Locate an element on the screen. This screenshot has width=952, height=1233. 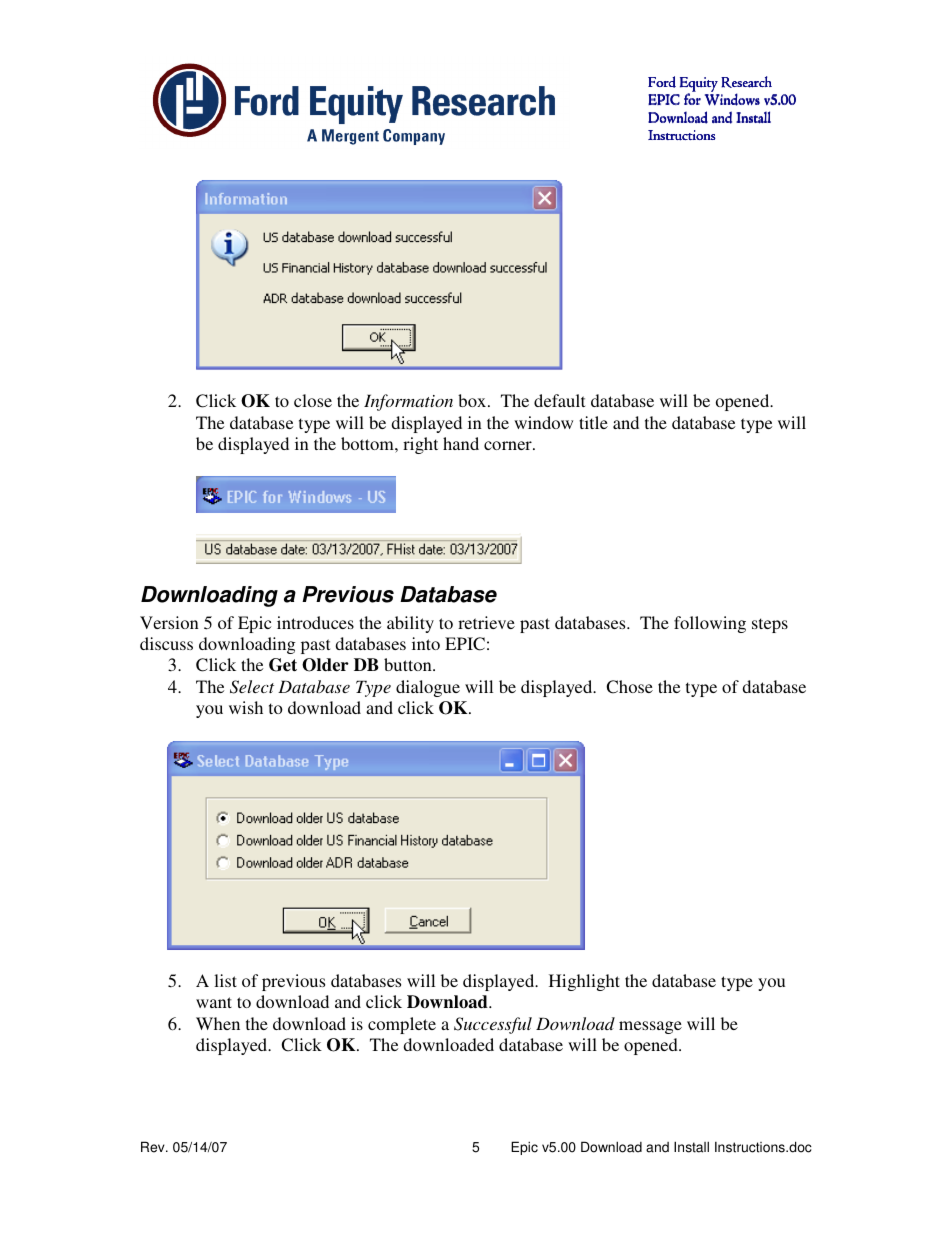
steps is located at coordinates (770, 625).
